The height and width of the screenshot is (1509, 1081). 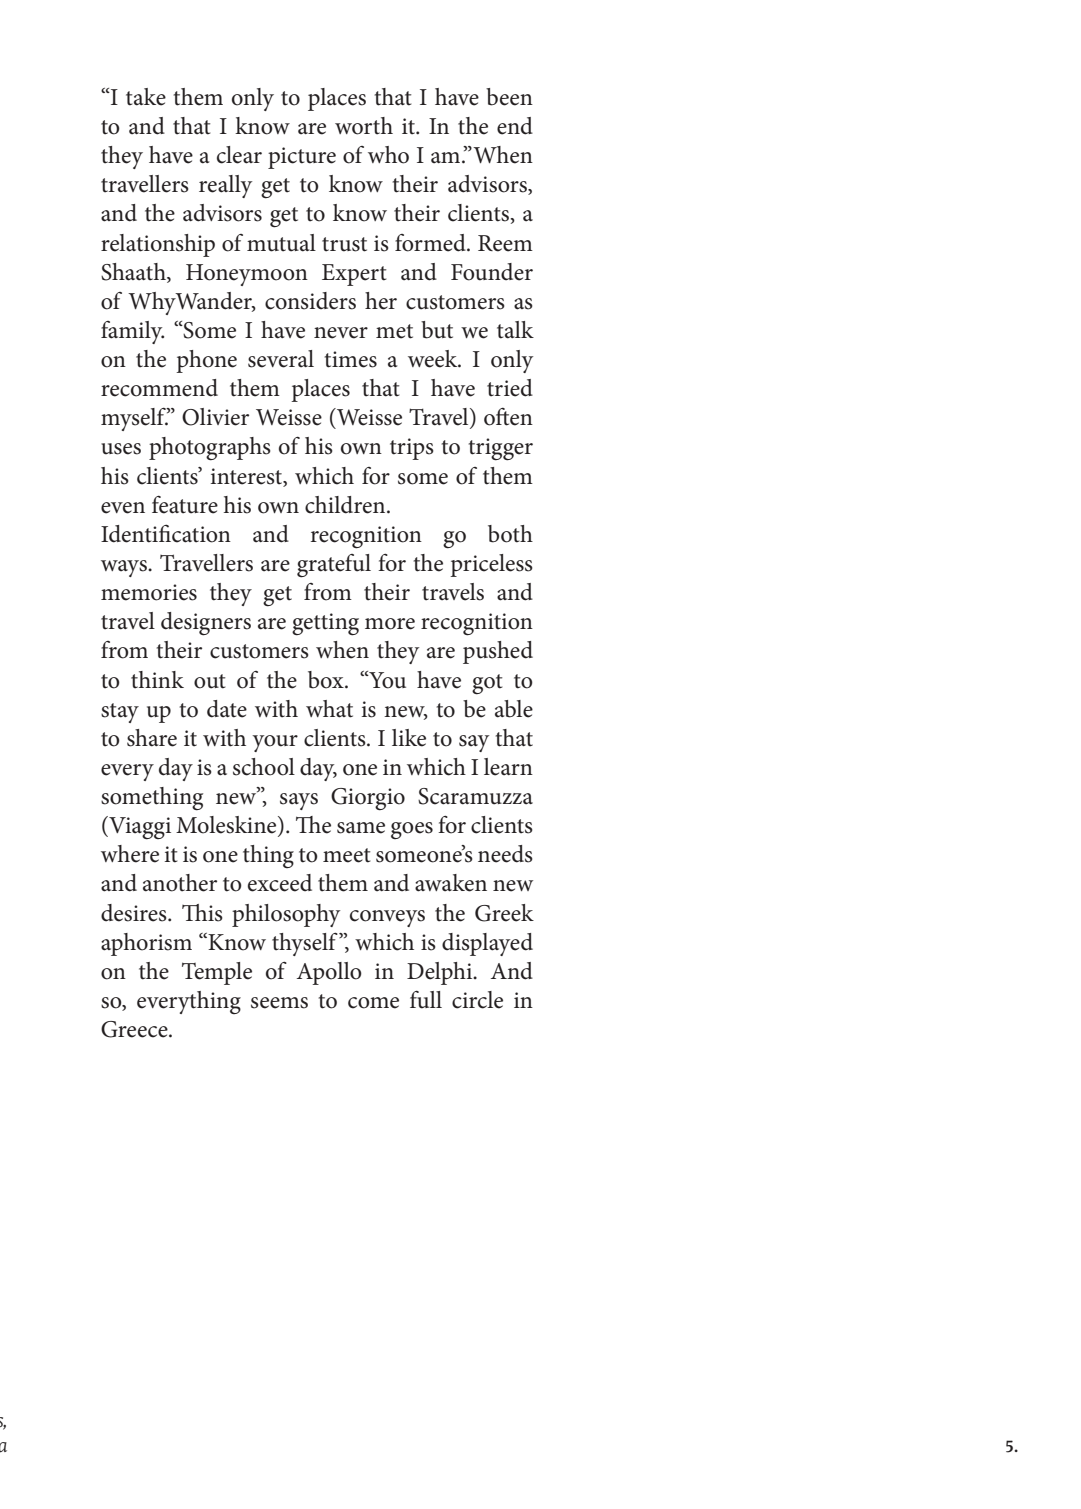 I want to click on Greece, so click(x=135, y=1029).
